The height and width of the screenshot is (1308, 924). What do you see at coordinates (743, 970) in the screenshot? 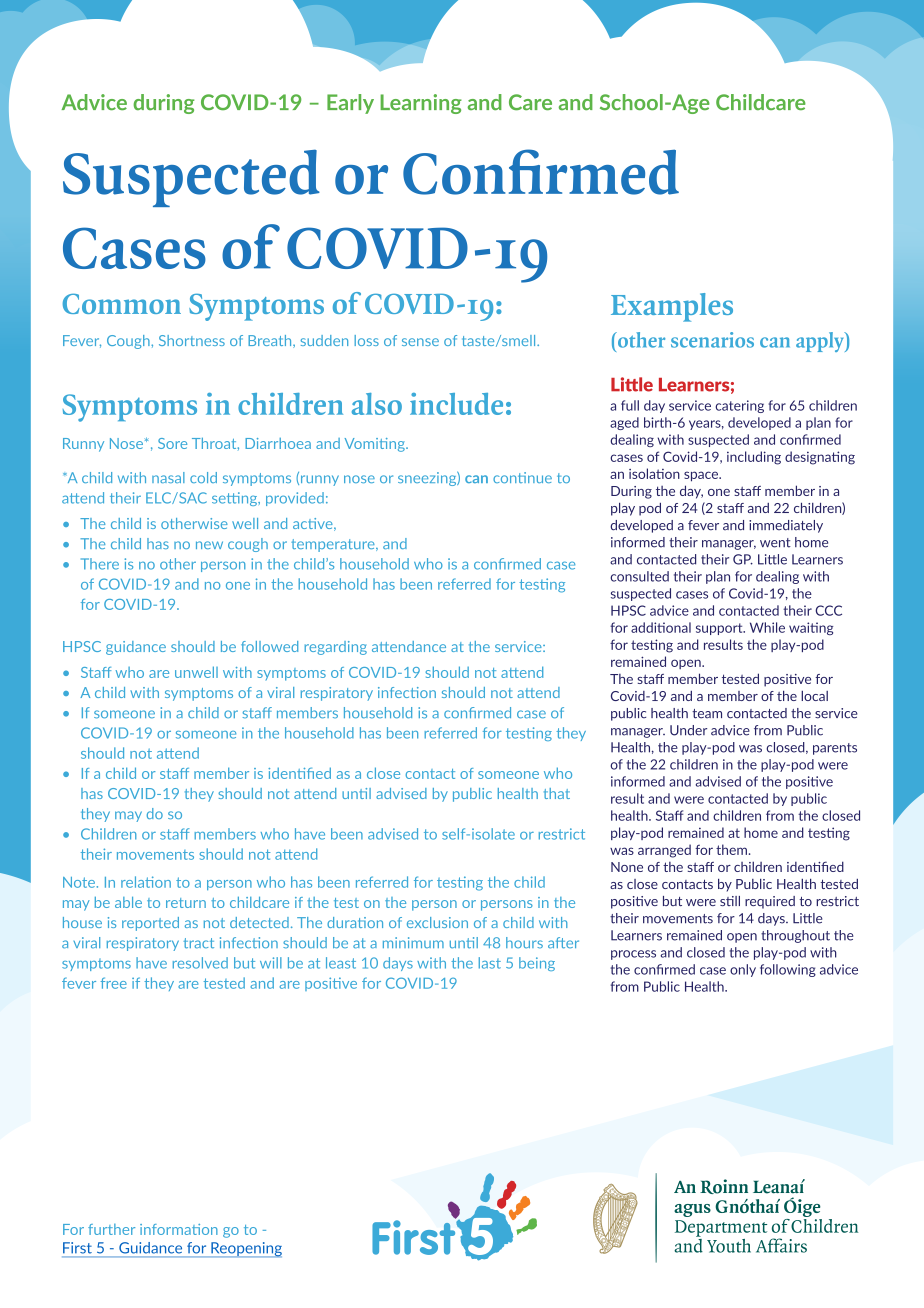
I see `only` at bounding box center [743, 970].
